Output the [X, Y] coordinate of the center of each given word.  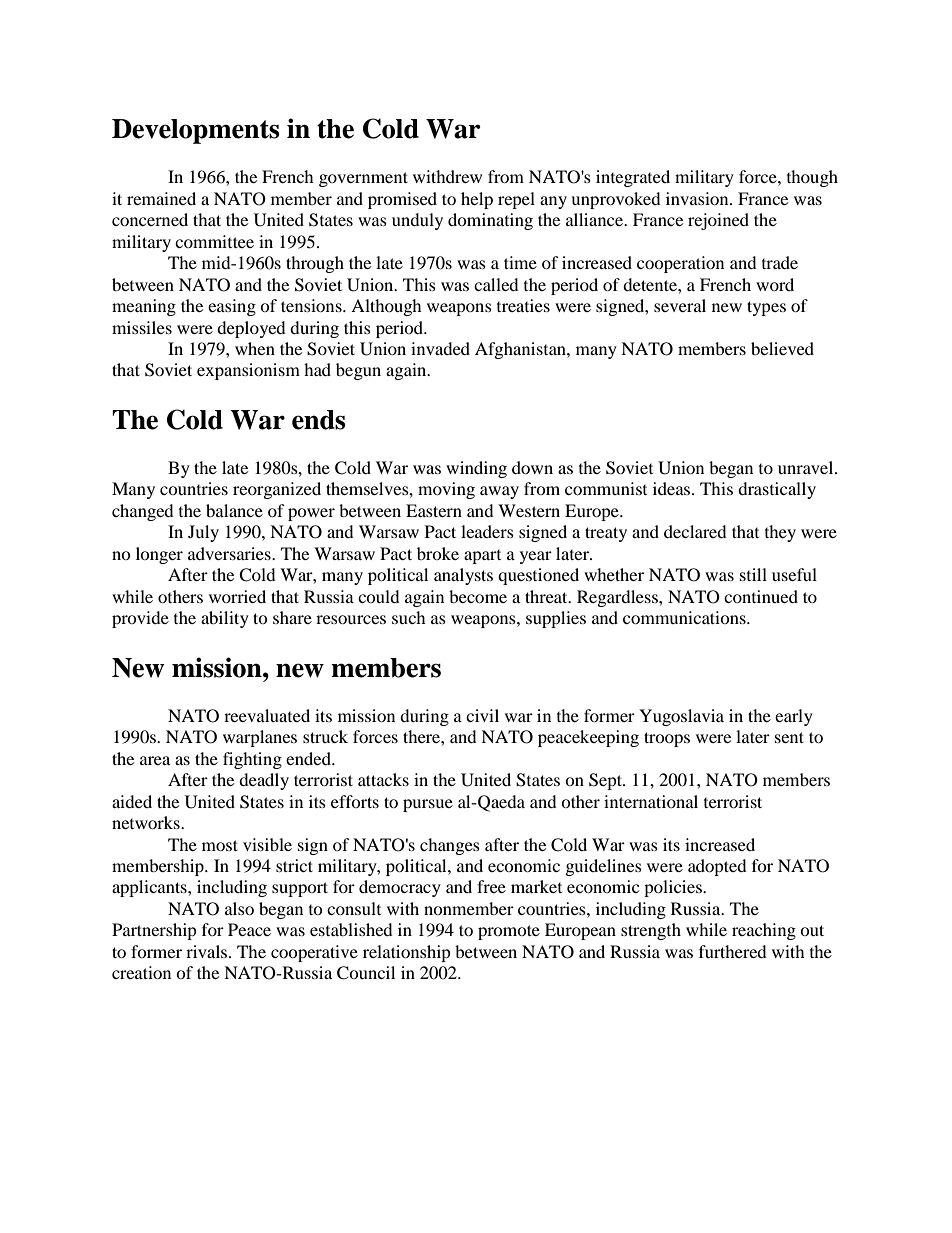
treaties [523, 305]
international [651, 801]
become [478, 596]
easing [232, 307]
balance [234, 510]
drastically [777, 490]
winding [476, 469]
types [766, 308]
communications [685, 617]
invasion [698, 198]
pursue [428, 805]
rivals [208, 951]
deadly [264, 781]
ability [225, 619]
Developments [195, 131]
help [477, 200]
